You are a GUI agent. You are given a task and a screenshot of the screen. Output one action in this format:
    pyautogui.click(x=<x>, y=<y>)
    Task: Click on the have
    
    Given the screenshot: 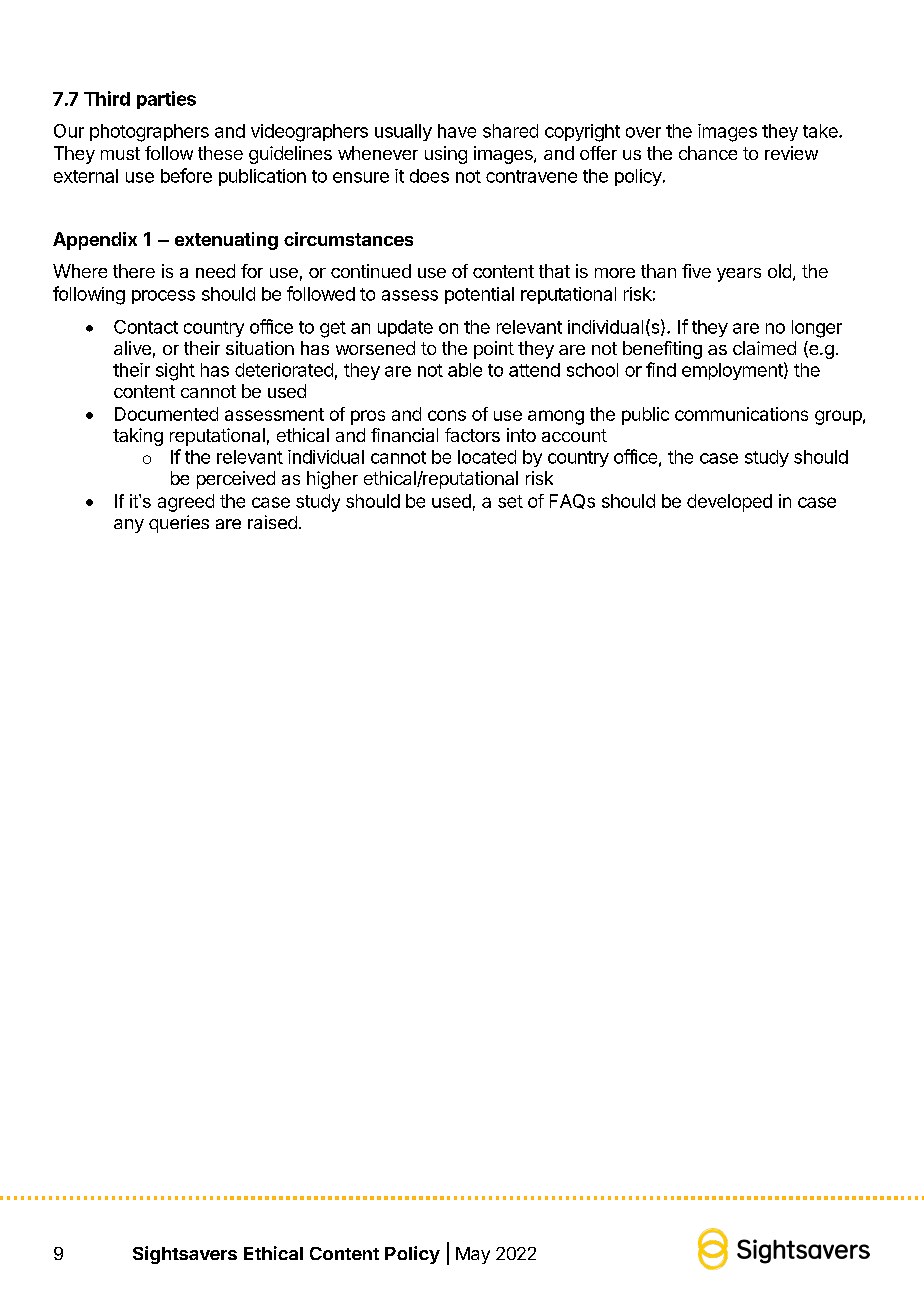 What is the action you would take?
    pyautogui.click(x=457, y=131)
